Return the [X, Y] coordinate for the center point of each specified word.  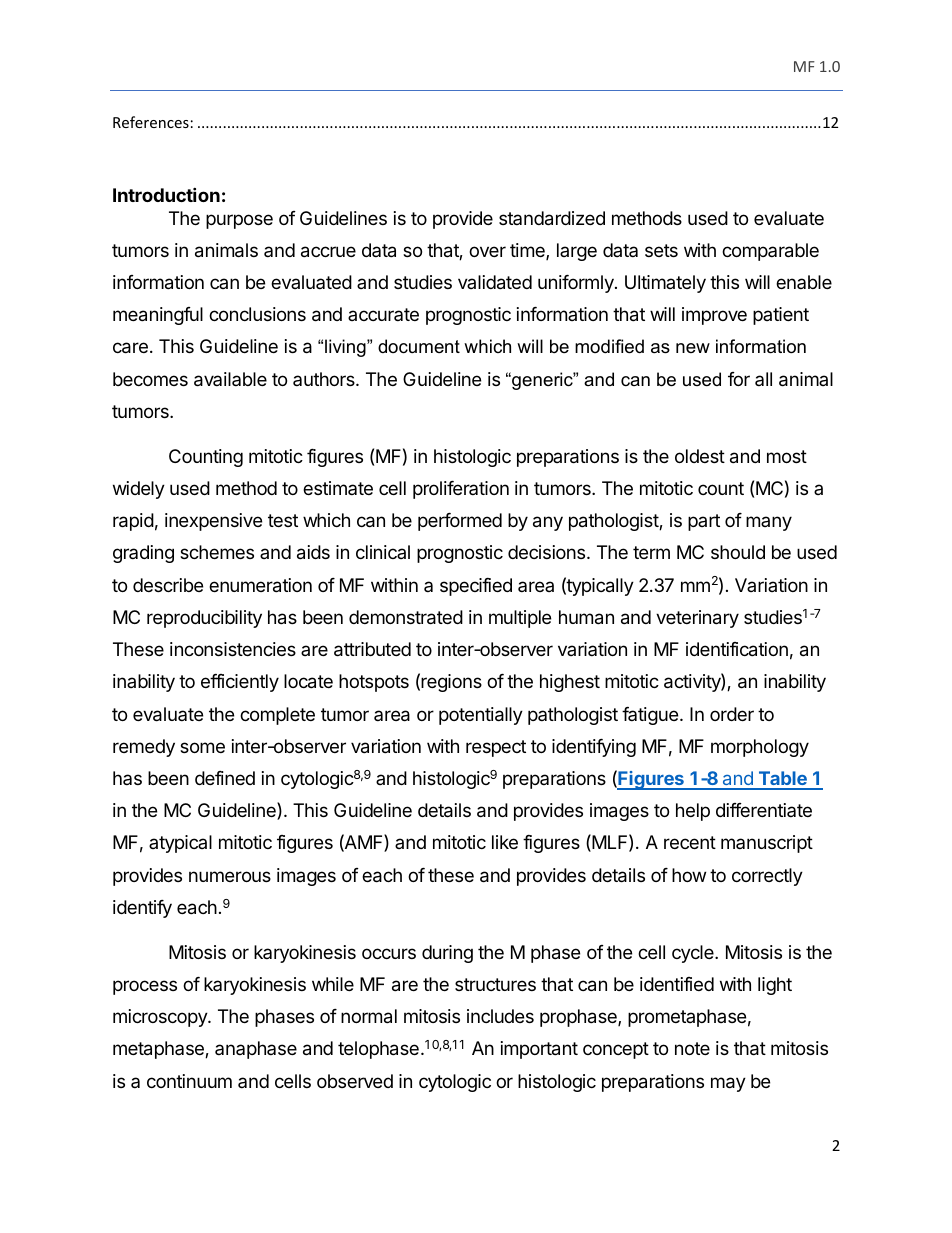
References [151, 122]
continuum [189, 1081]
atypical [180, 844]
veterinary [697, 619]
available [230, 379]
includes [500, 1016]
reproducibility [204, 619]
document [419, 346]
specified [476, 587]
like [505, 842]
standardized [552, 218]
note [692, 1048]
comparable [770, 252]
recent [690, 842]
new [693, 348]
